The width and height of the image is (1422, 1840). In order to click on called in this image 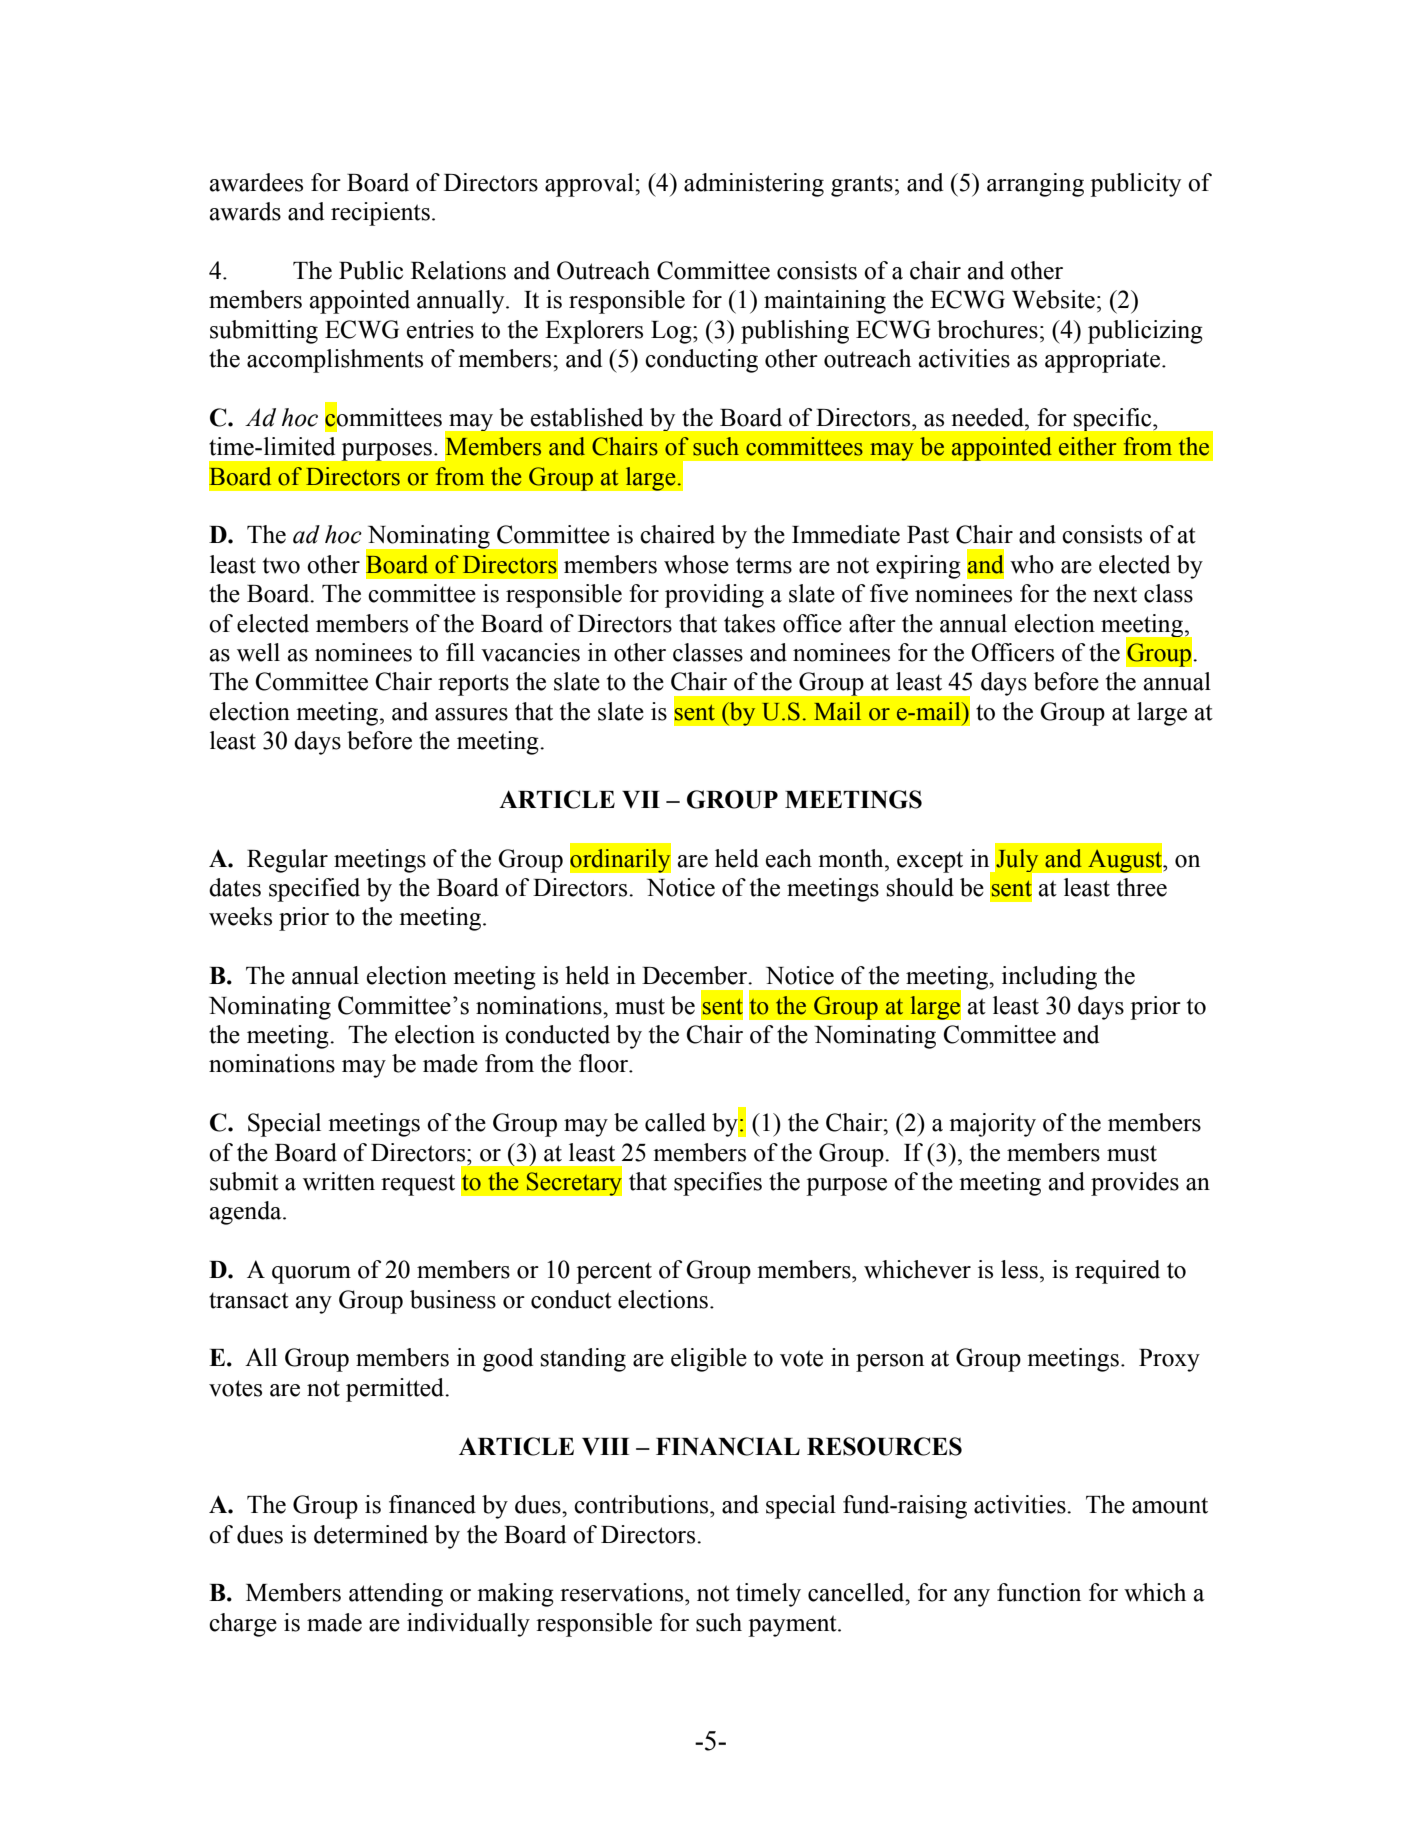, I will do `click(675, 1122)`.
